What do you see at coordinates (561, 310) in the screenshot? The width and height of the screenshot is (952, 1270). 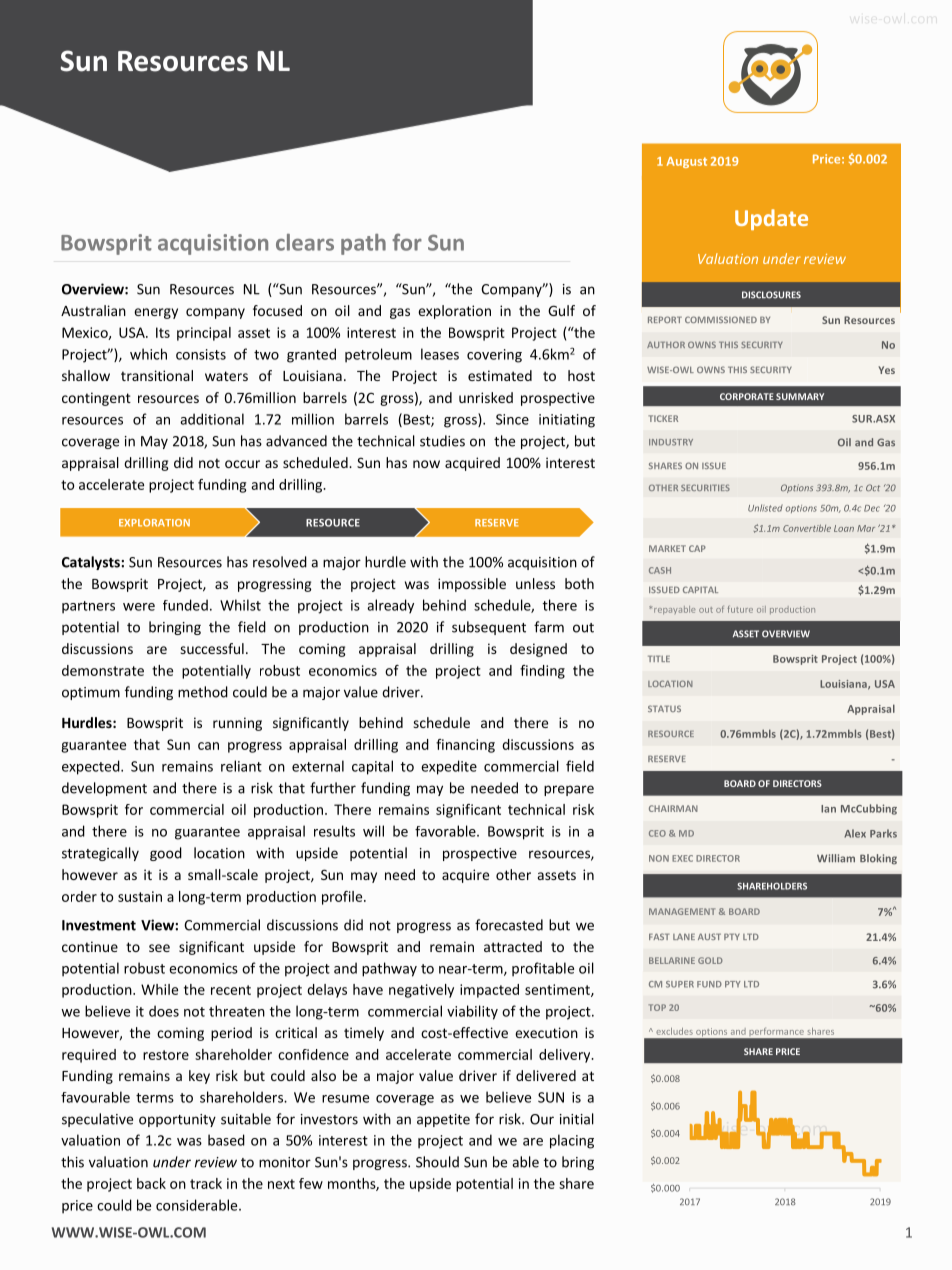 I see `Gulf` at bounding box center [561, 310].
